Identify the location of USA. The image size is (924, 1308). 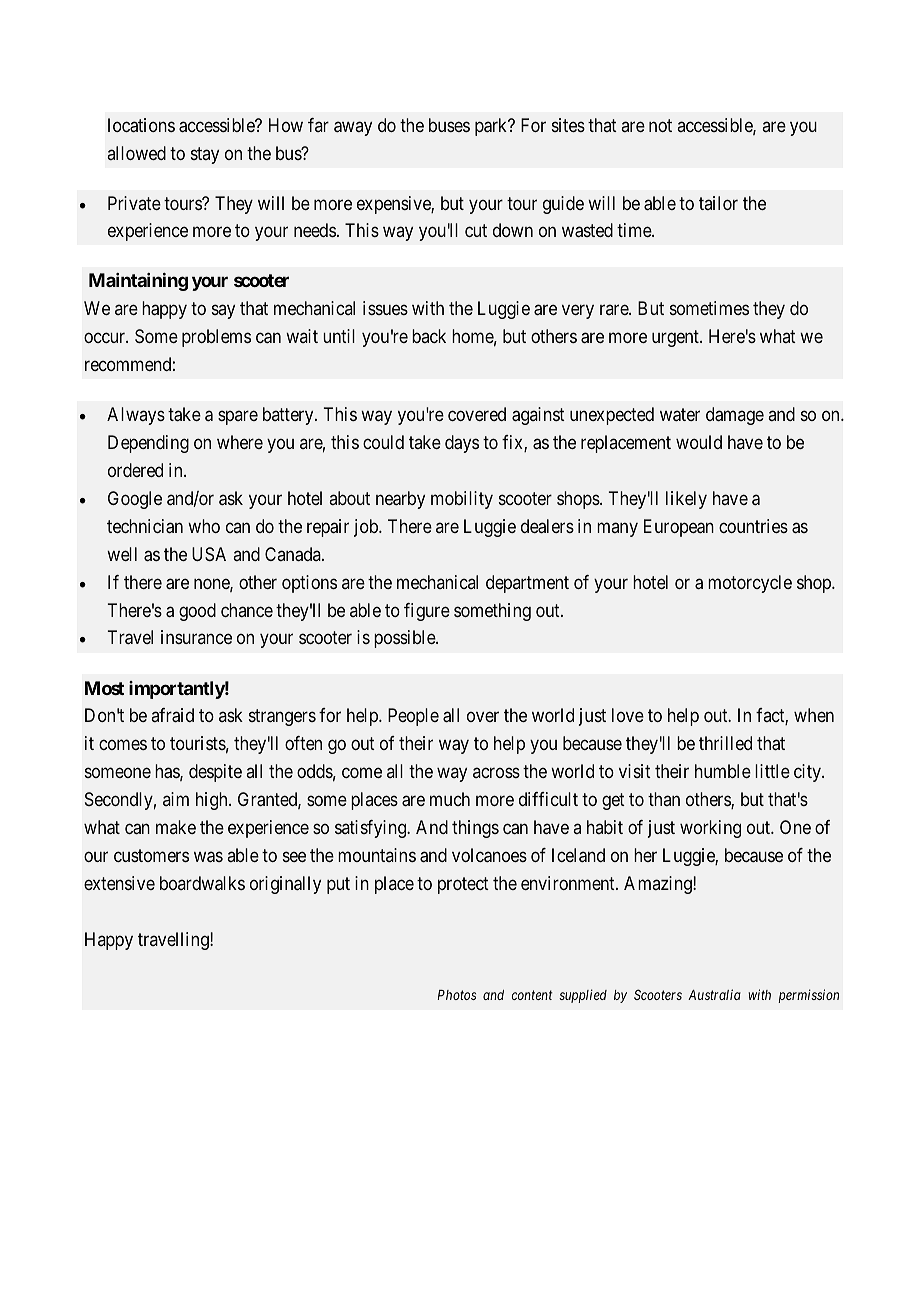
(209, 554).
